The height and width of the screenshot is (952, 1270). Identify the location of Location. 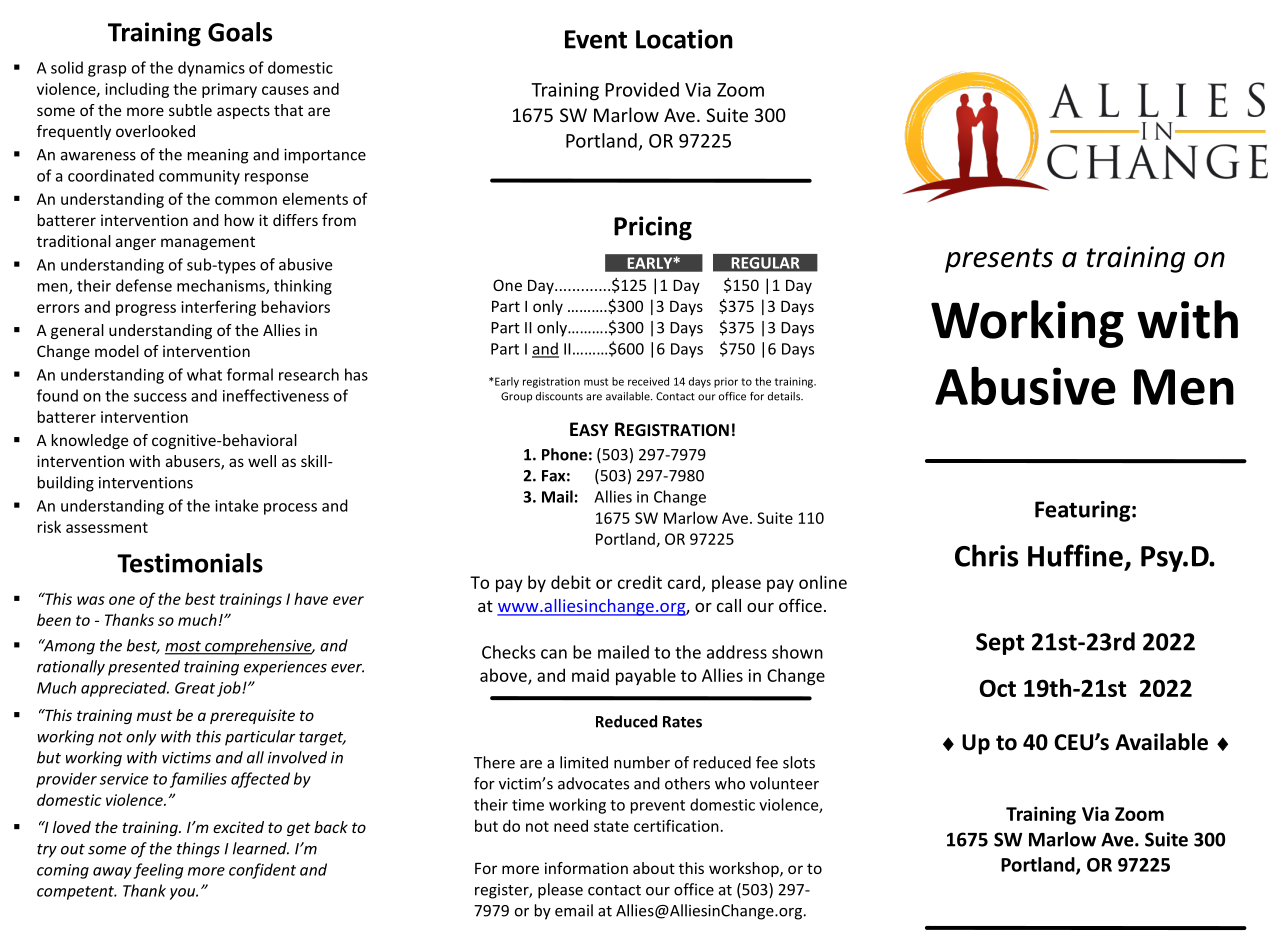
(684, 39).
